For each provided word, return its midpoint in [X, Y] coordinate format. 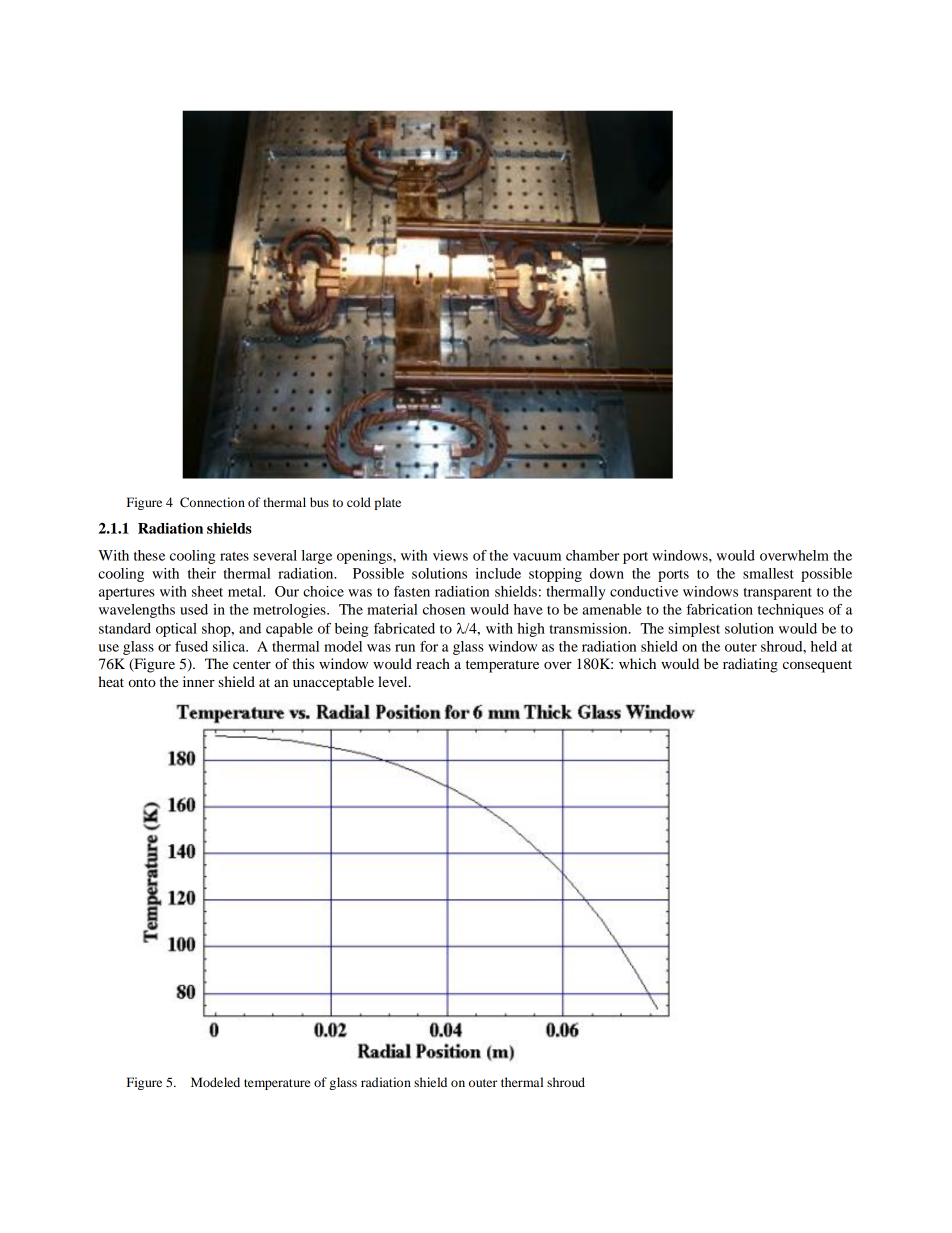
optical [176, 630]
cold [359, 502]
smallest [768, 573]
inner [199, 681]
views [450, 555]
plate [388, 503]
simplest [694, 630]
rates [234, 556]
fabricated [404, 628]
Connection [212, 502]
